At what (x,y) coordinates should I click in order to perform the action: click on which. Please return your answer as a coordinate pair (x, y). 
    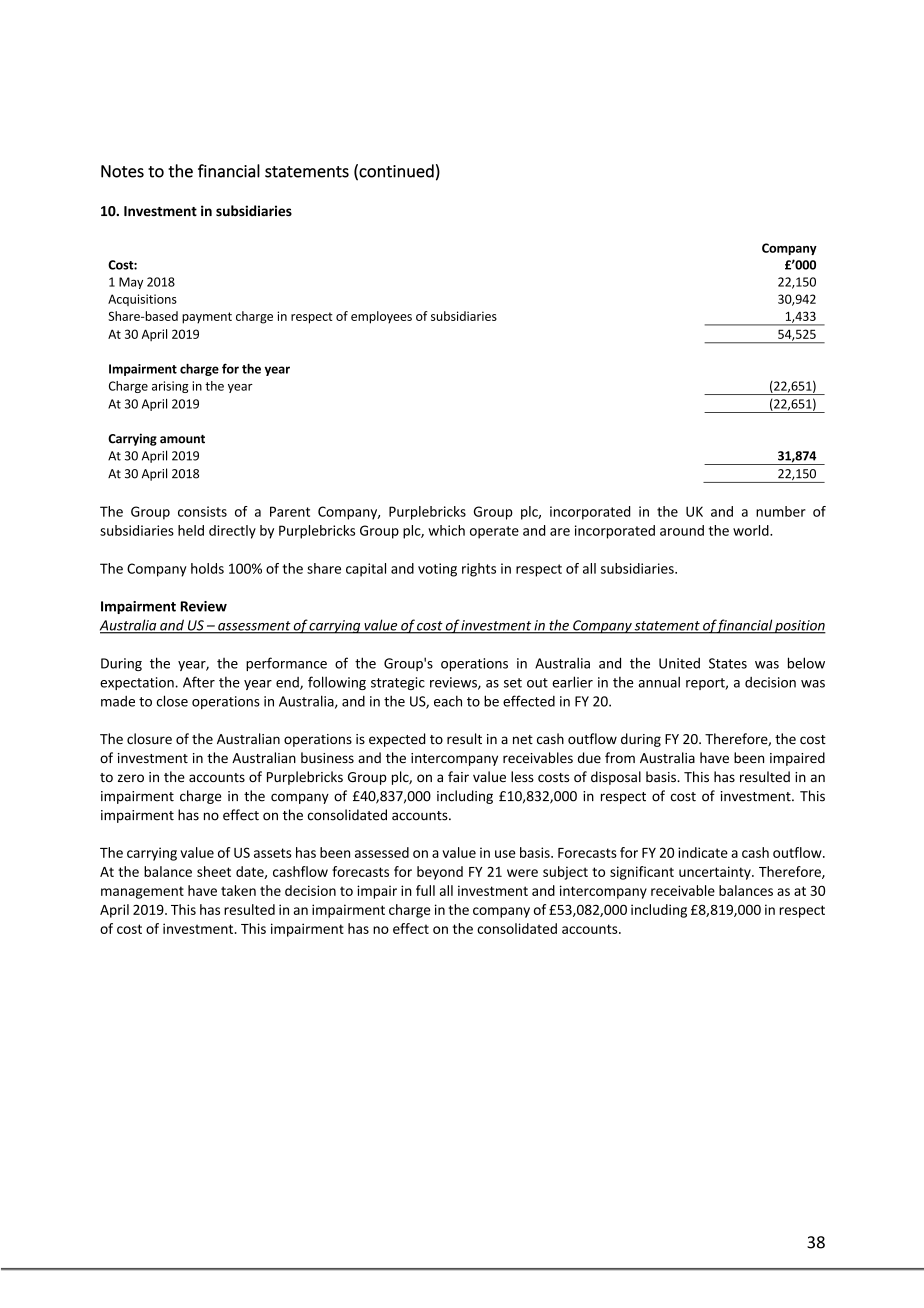
    Looking at the image, I should click on (446, 530).
